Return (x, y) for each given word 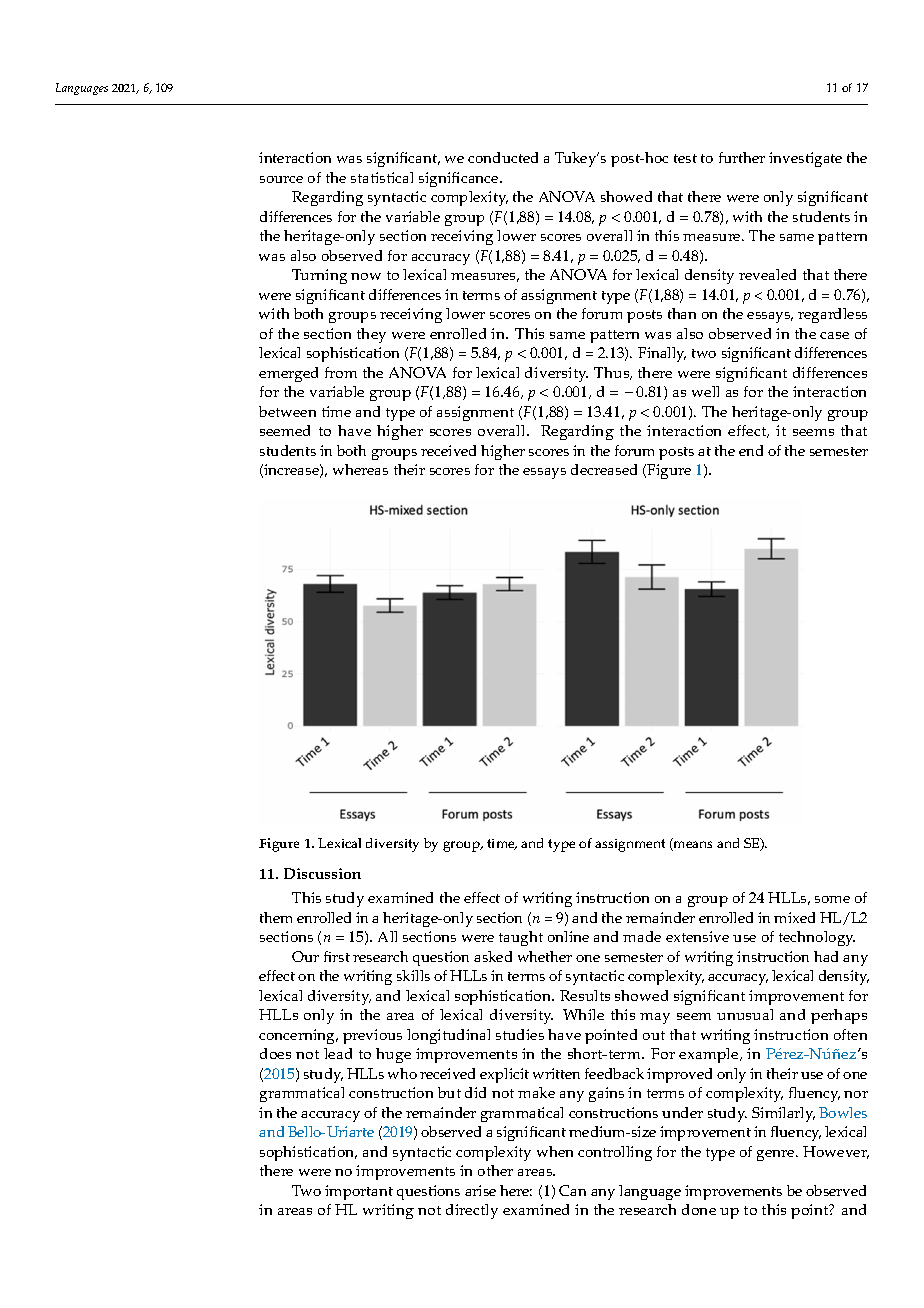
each (332, 104)
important (359, 1192)
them (276, 917)
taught (521, 938)
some (832, 899)
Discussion (322, 873)
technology (817, 938)
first (337, 956)
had (826, 956)
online (568, 936)
